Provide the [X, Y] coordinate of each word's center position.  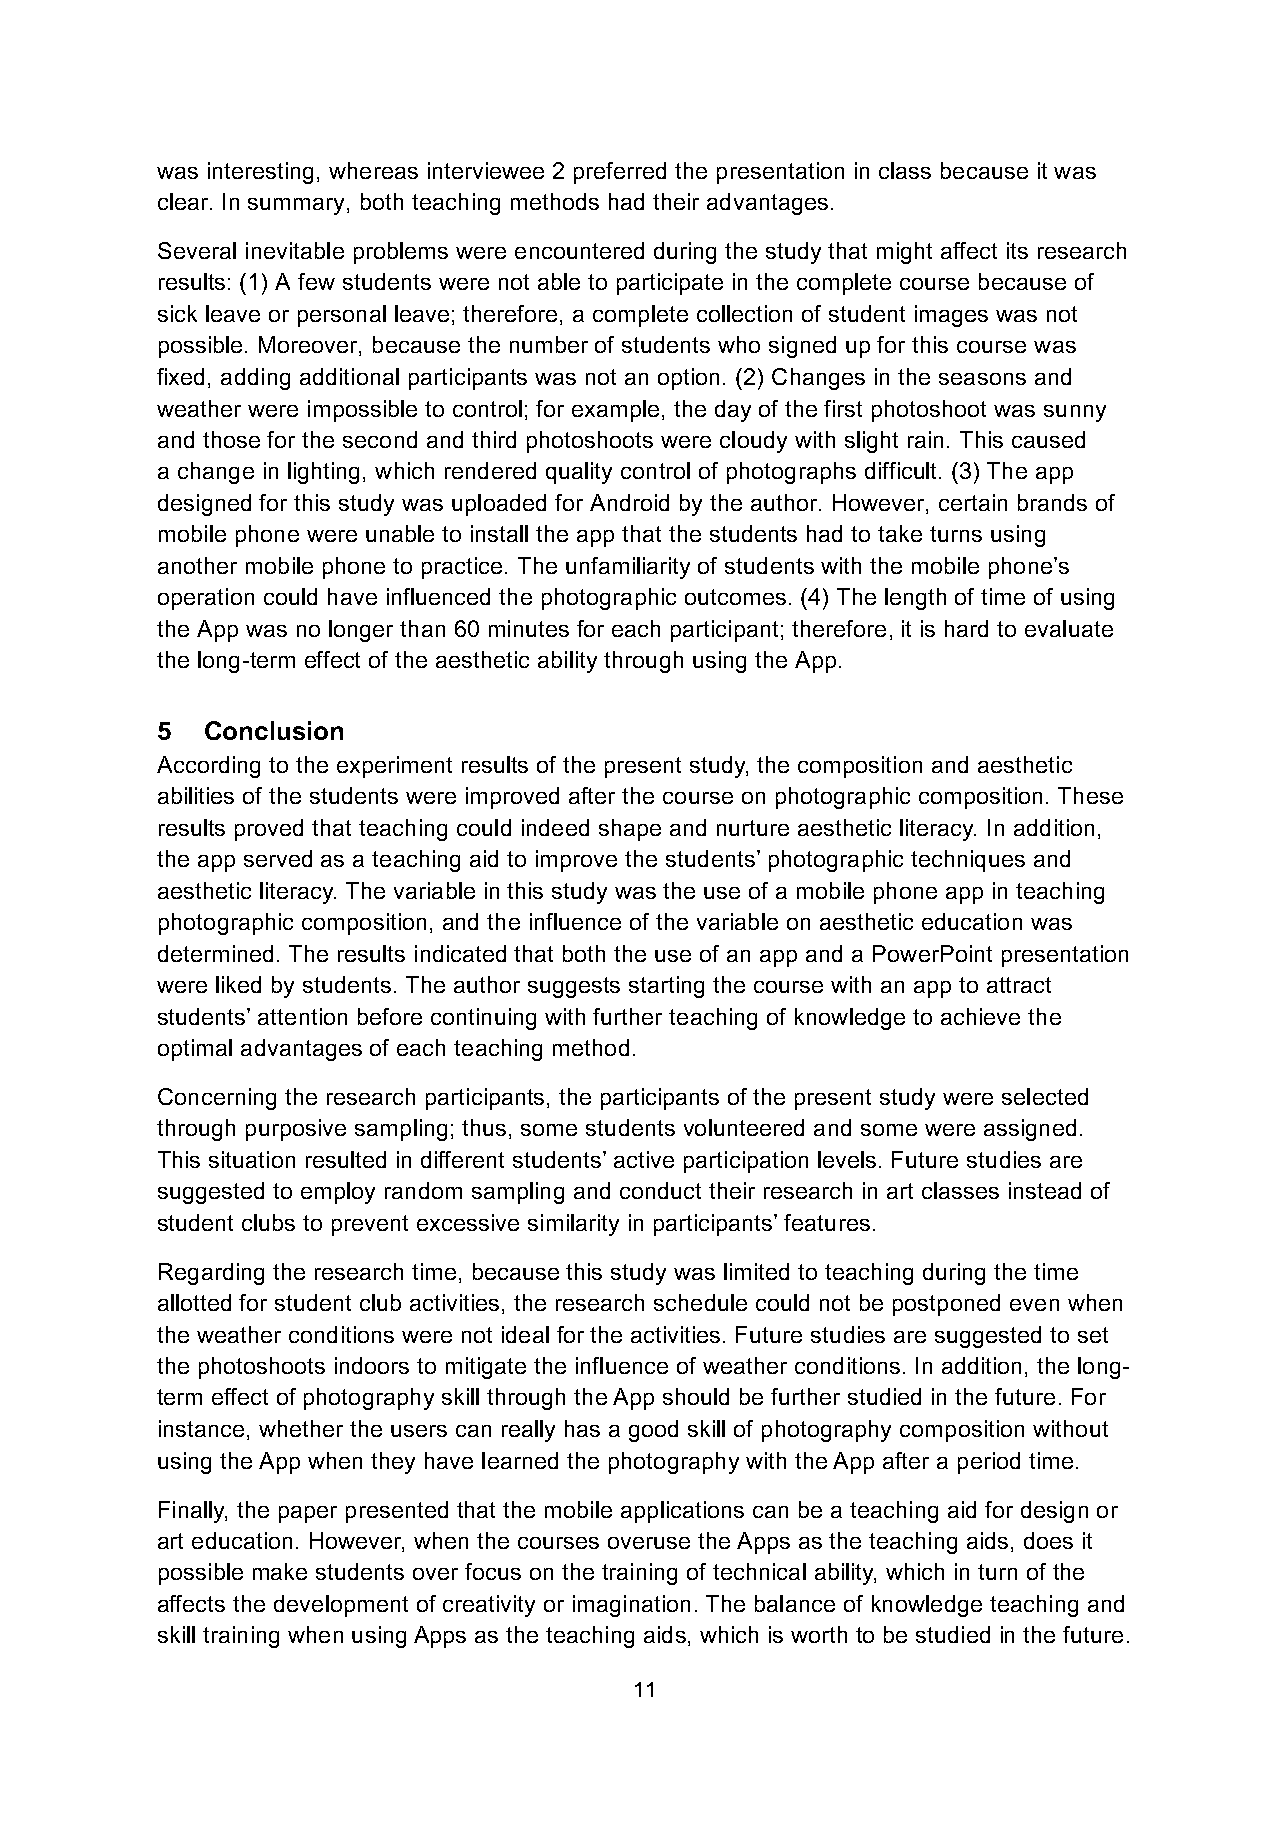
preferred [620, 173]
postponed [946, 1305]
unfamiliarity [628, 568]
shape [630, 830]
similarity [573, 1225]
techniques [968, 861]
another [197, 565]
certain [973, 502]
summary [298, 206]
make [280, 1571]
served [278, 858]
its [1017, 250]
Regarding [211, 1274]
